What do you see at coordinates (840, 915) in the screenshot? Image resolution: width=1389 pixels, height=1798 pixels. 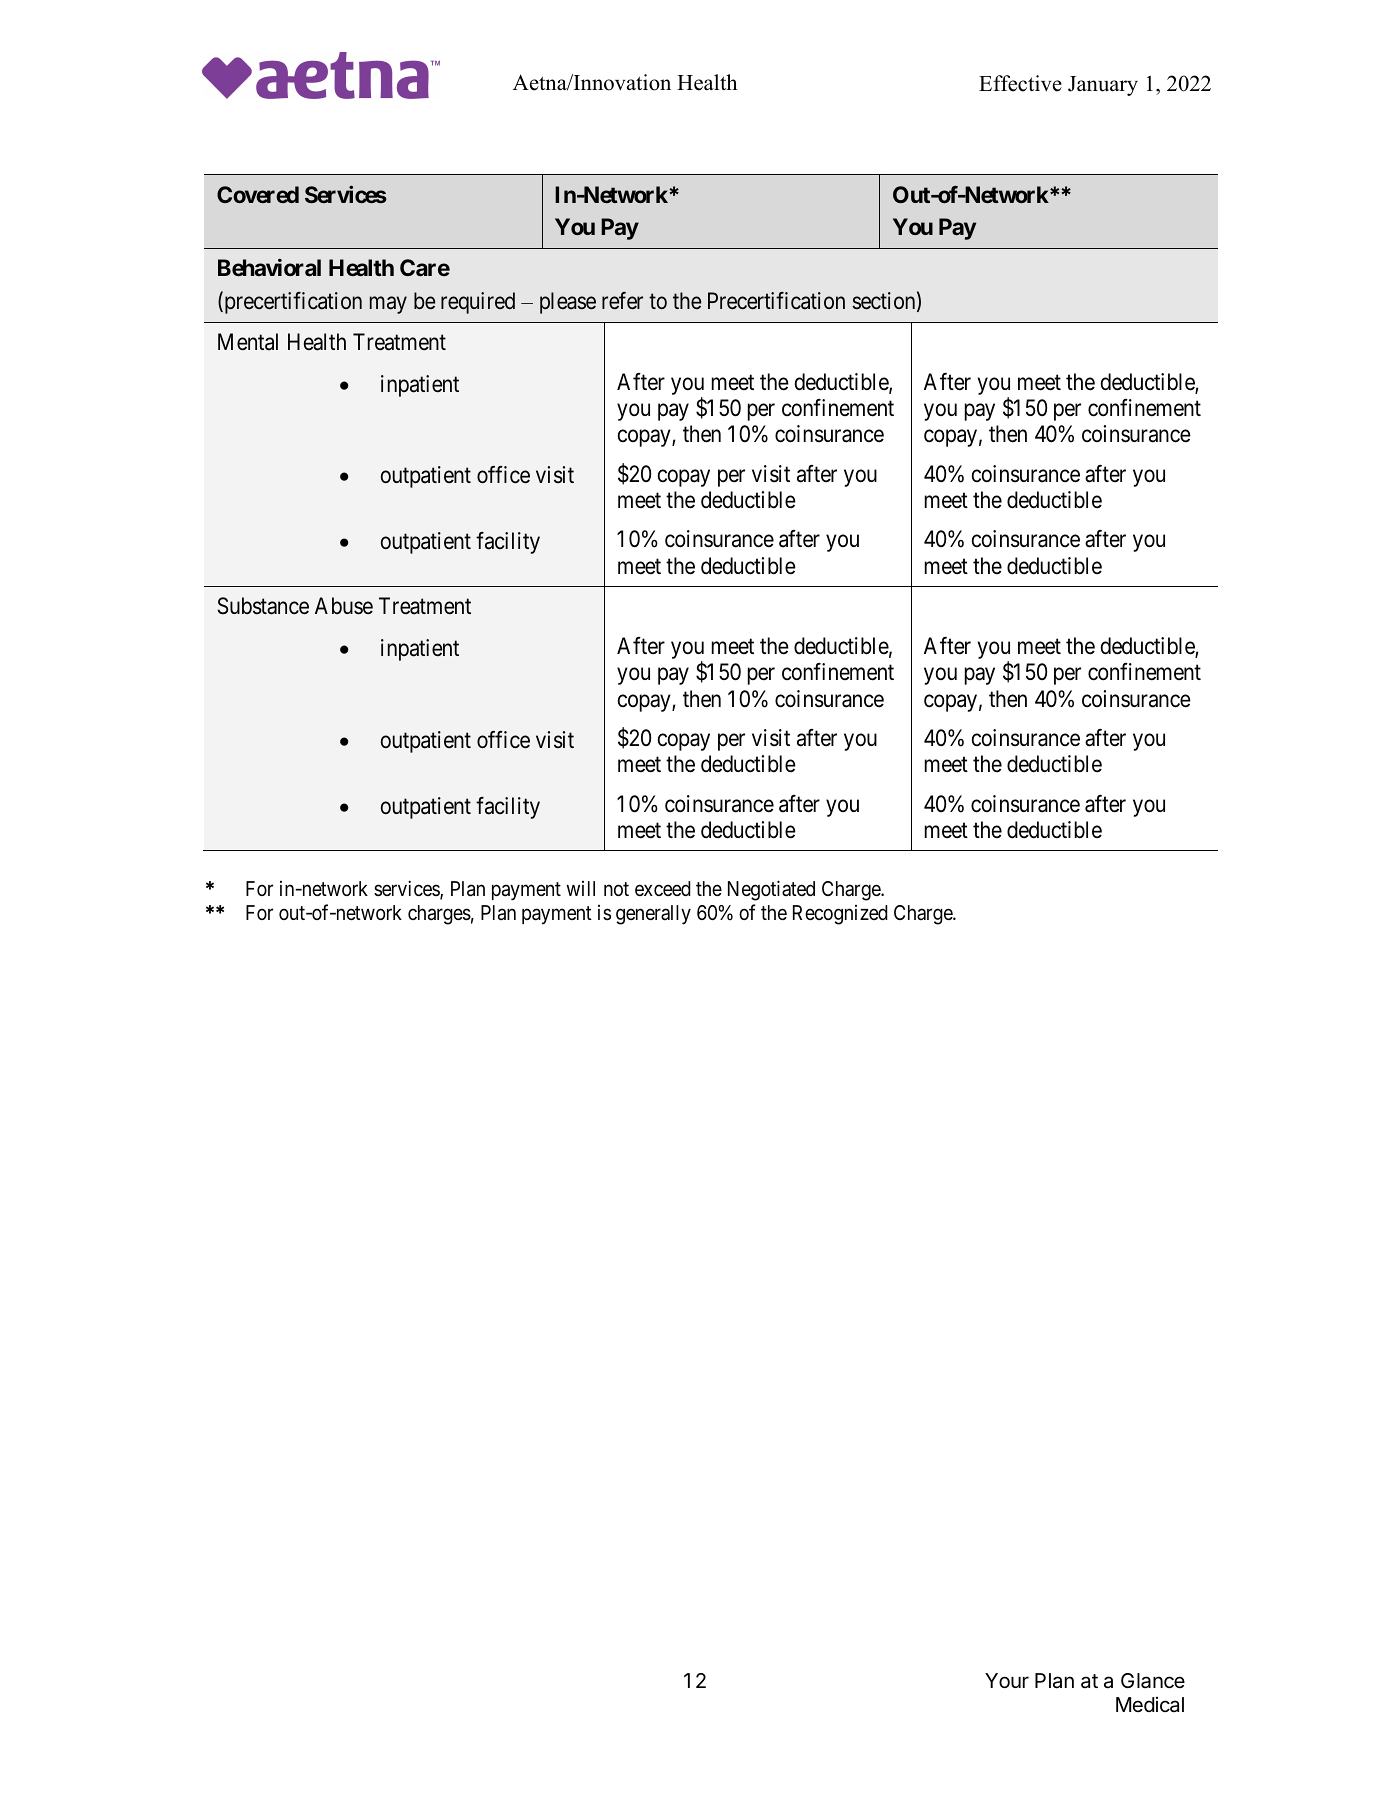 I see `Recognized` at bounding box center [840, 915].
